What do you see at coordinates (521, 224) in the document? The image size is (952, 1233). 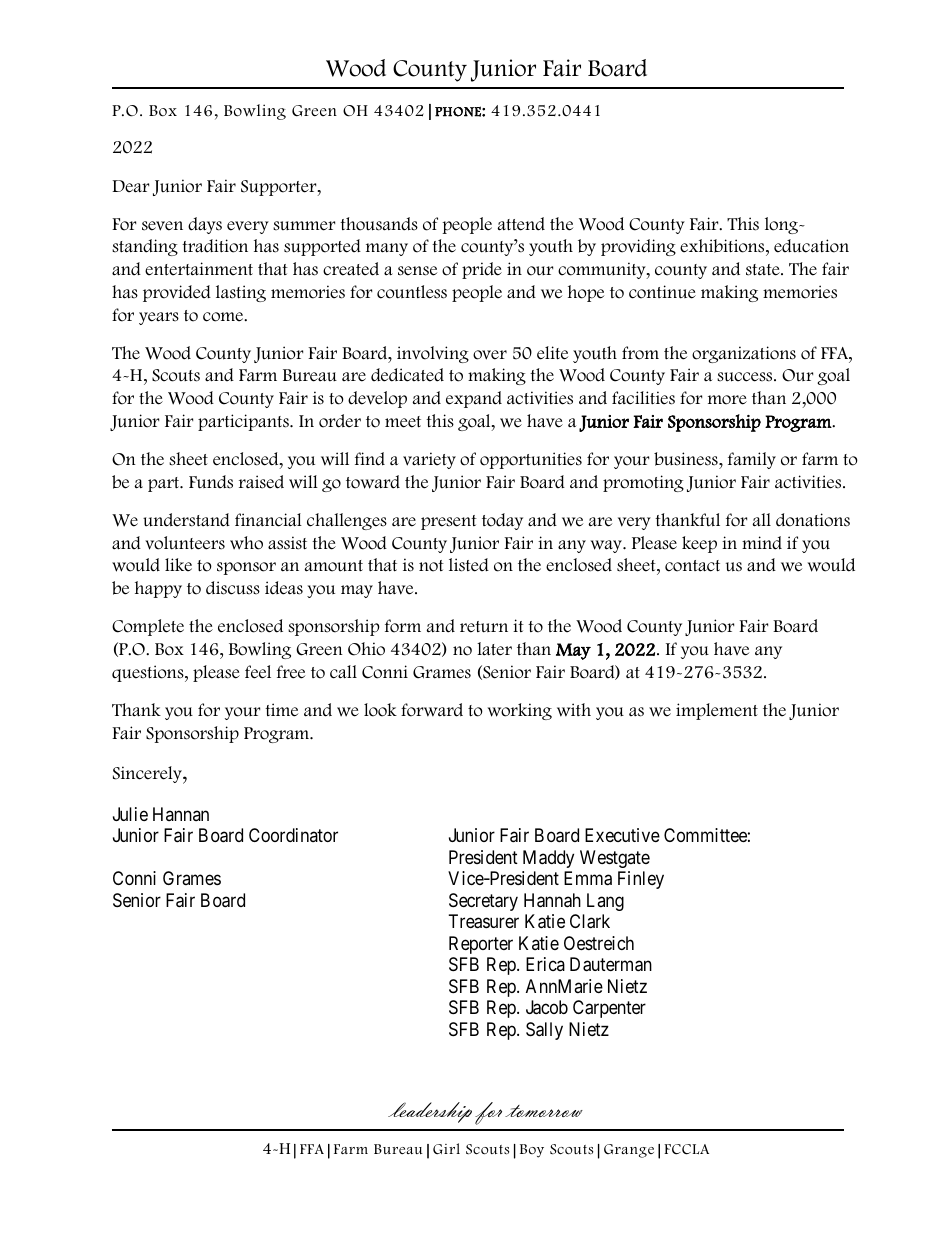 I see `attend` at bounding box center [521, 224].
